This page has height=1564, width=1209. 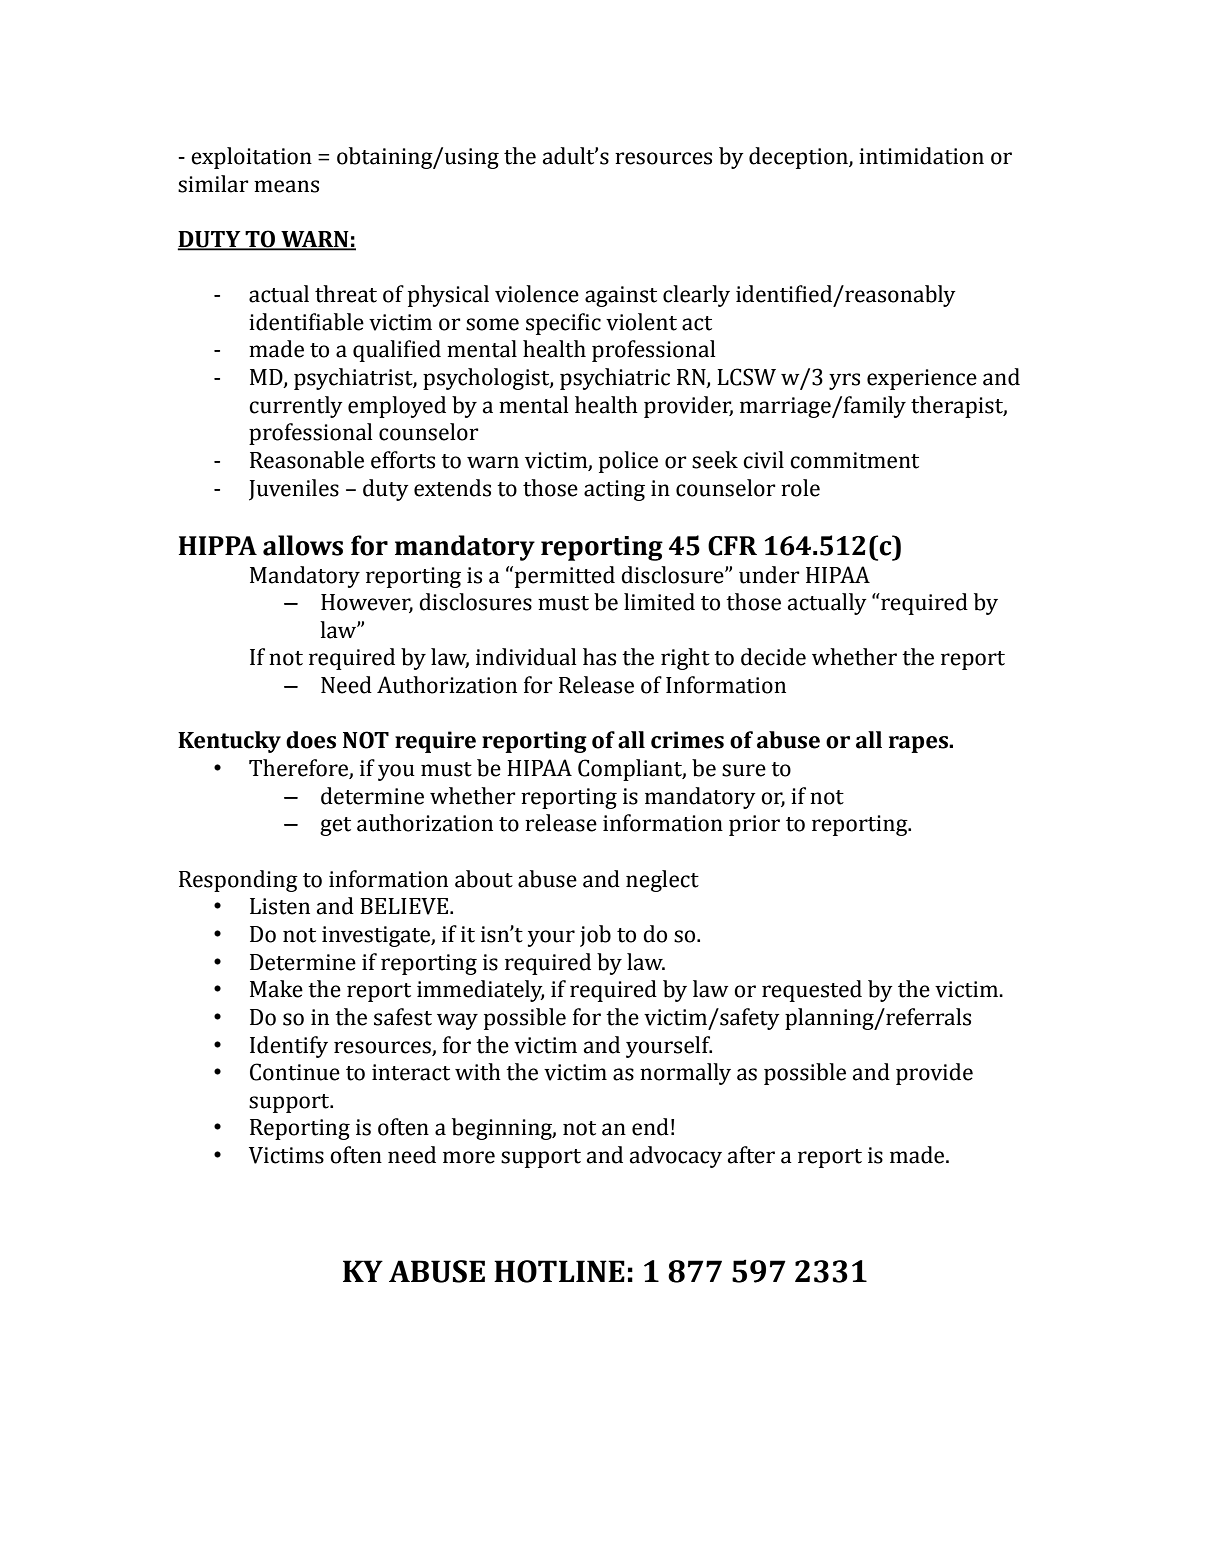 What do you see at coordinates (469, 1157) in the page?
I see `more` at bounding box center [469, 1157].
